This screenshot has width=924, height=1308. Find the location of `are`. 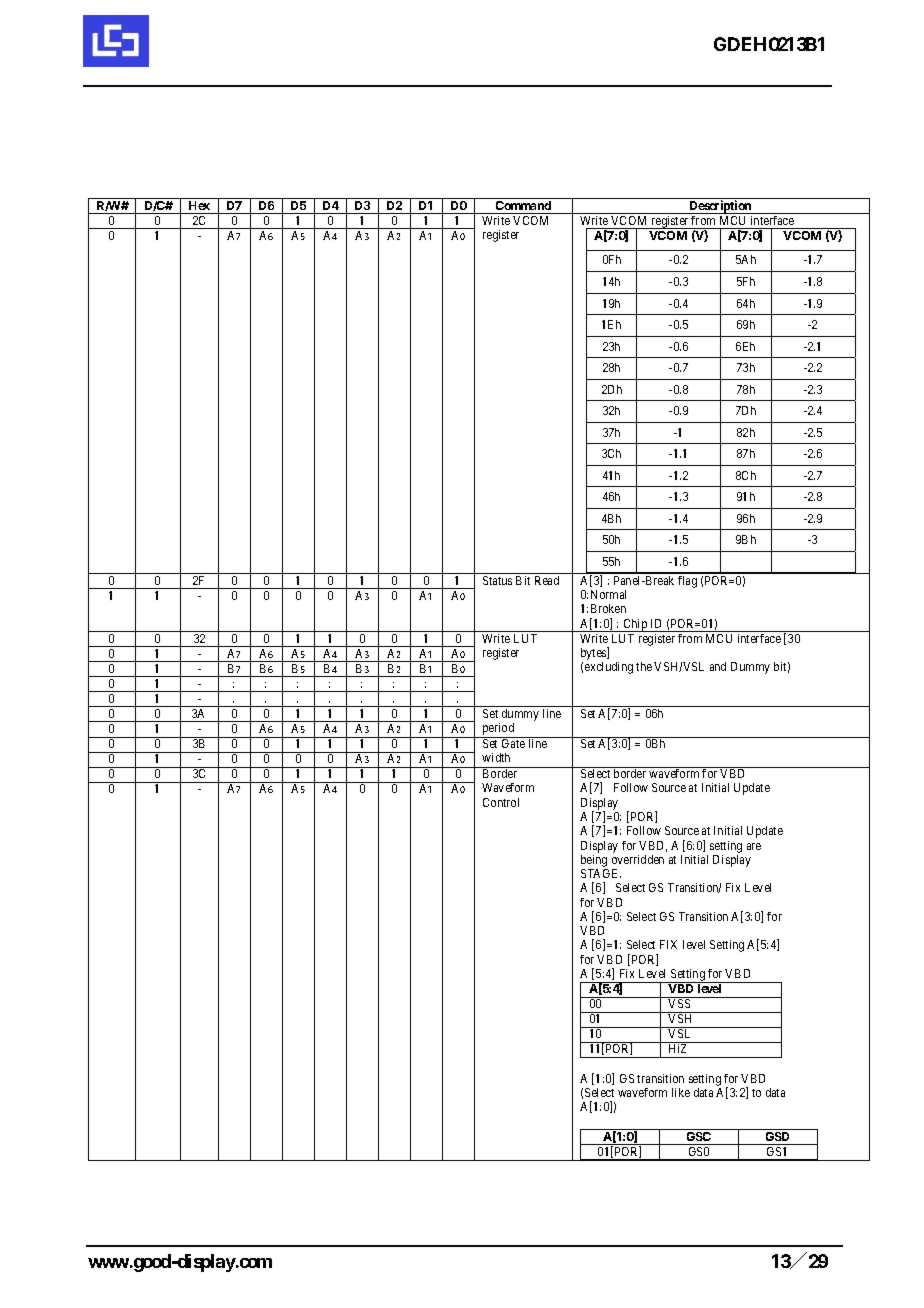

are is located at coordinates (754, 846).
